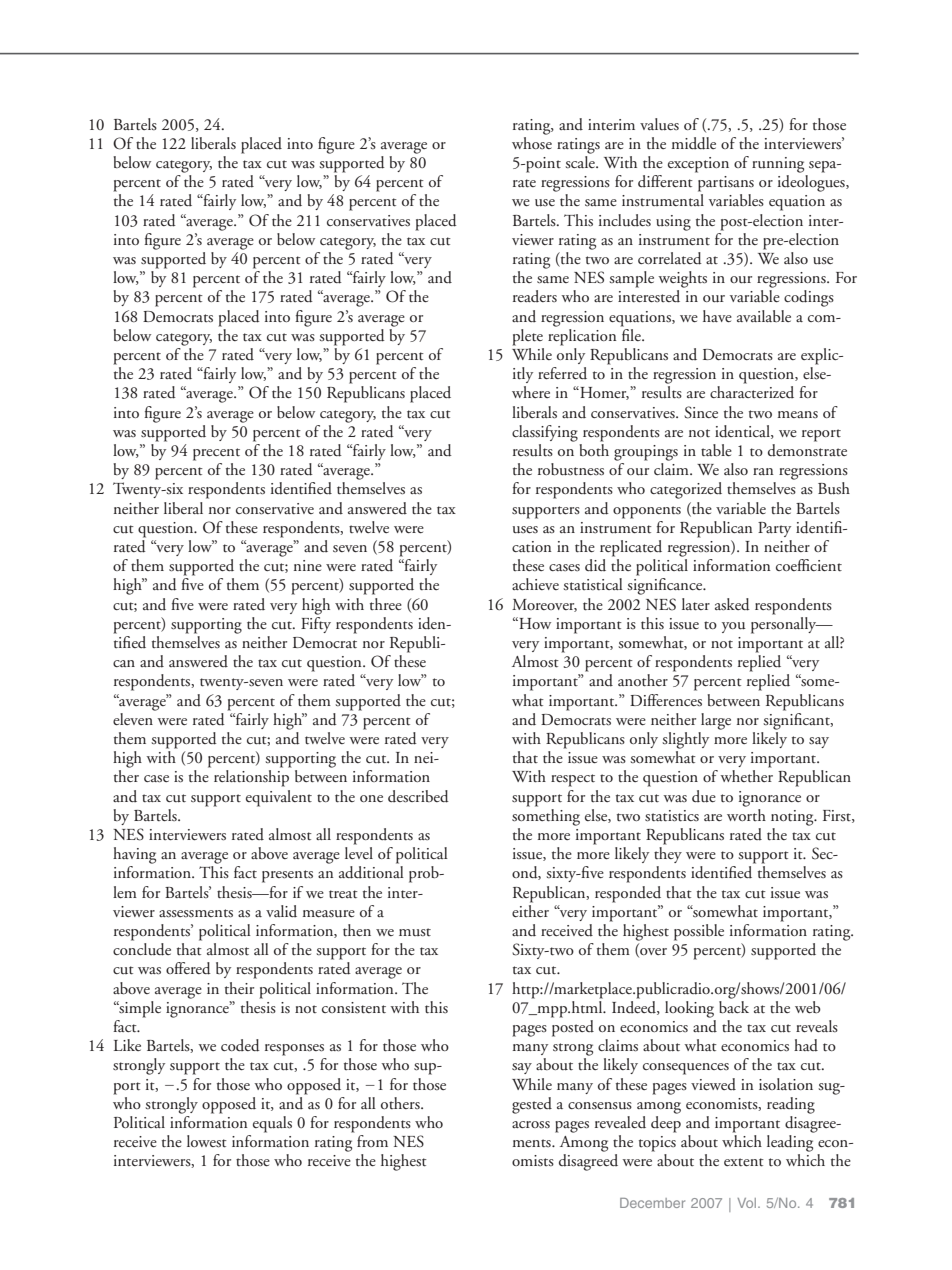 The height and width of the screenshot is (1270, 952). Describe the element at coordinates (531, 1125) in the screenshot. I see `across` at that location.
